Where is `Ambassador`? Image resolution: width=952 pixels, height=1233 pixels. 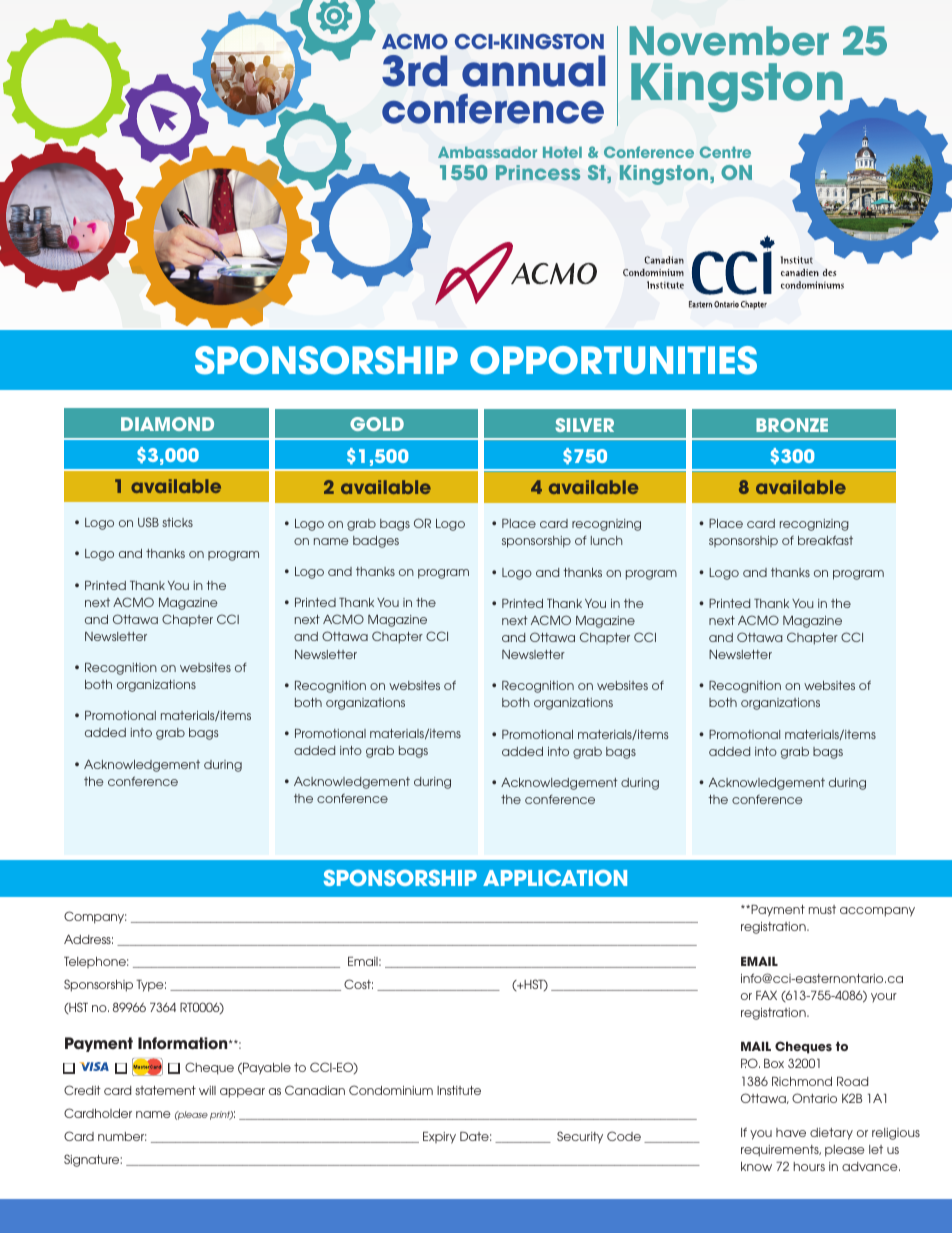
Ambassador is located at coordinates (487, 152).
